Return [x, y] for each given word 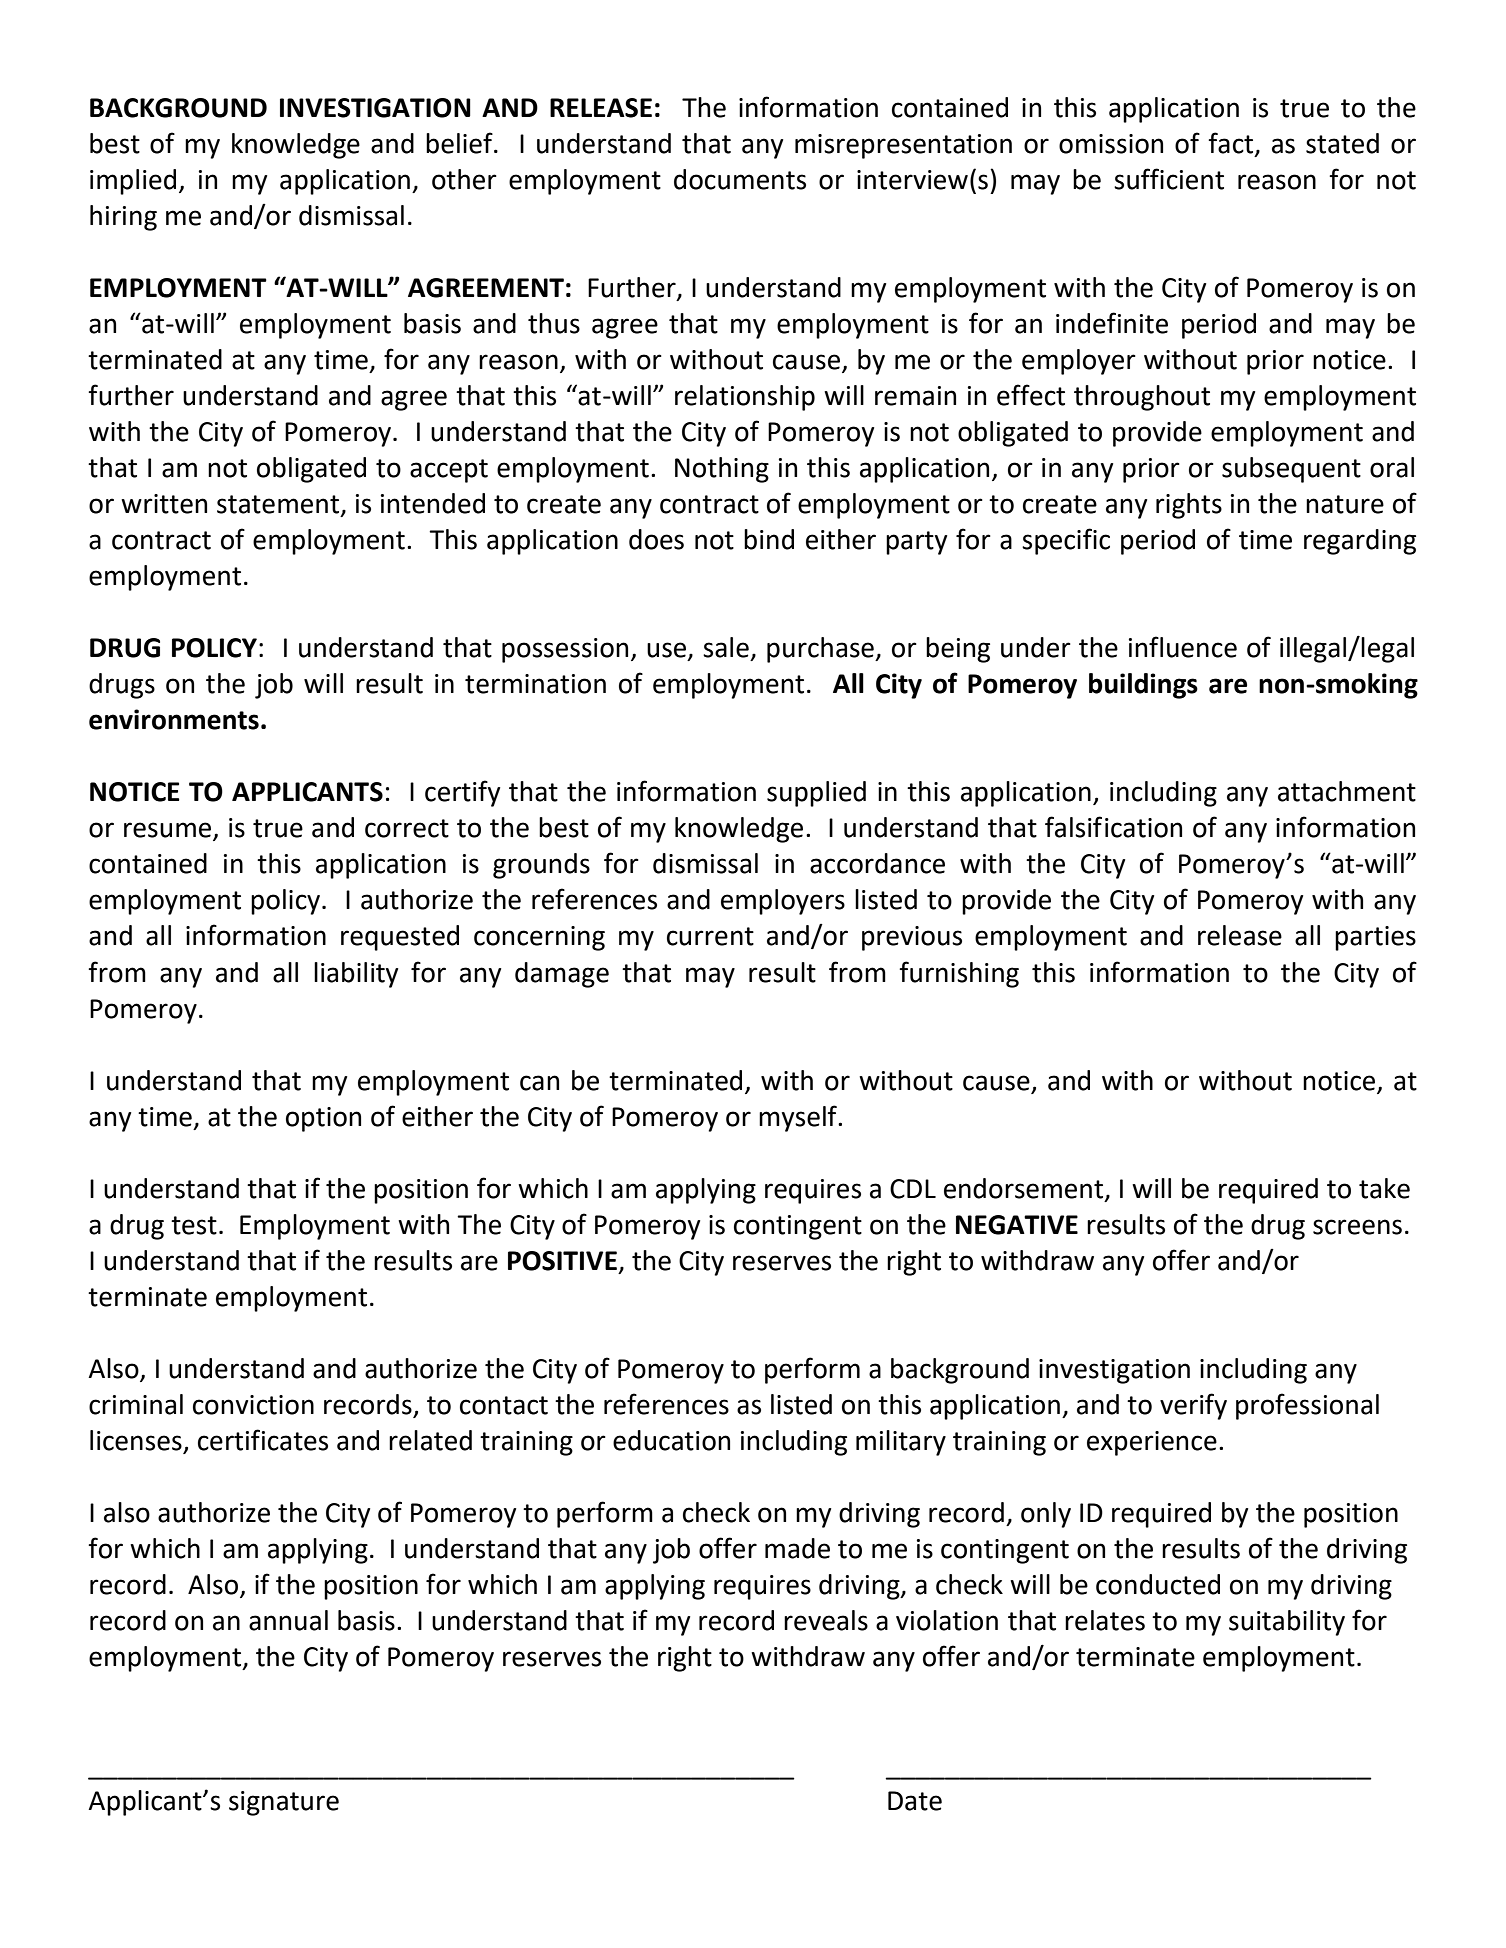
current [710, 936]
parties [1375, 938]
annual [288, 1620]
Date [915, 1801]
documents [740, 179]
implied [133, 182]
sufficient [1169, 179]
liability [356, 975]
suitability [1287, 1623]
